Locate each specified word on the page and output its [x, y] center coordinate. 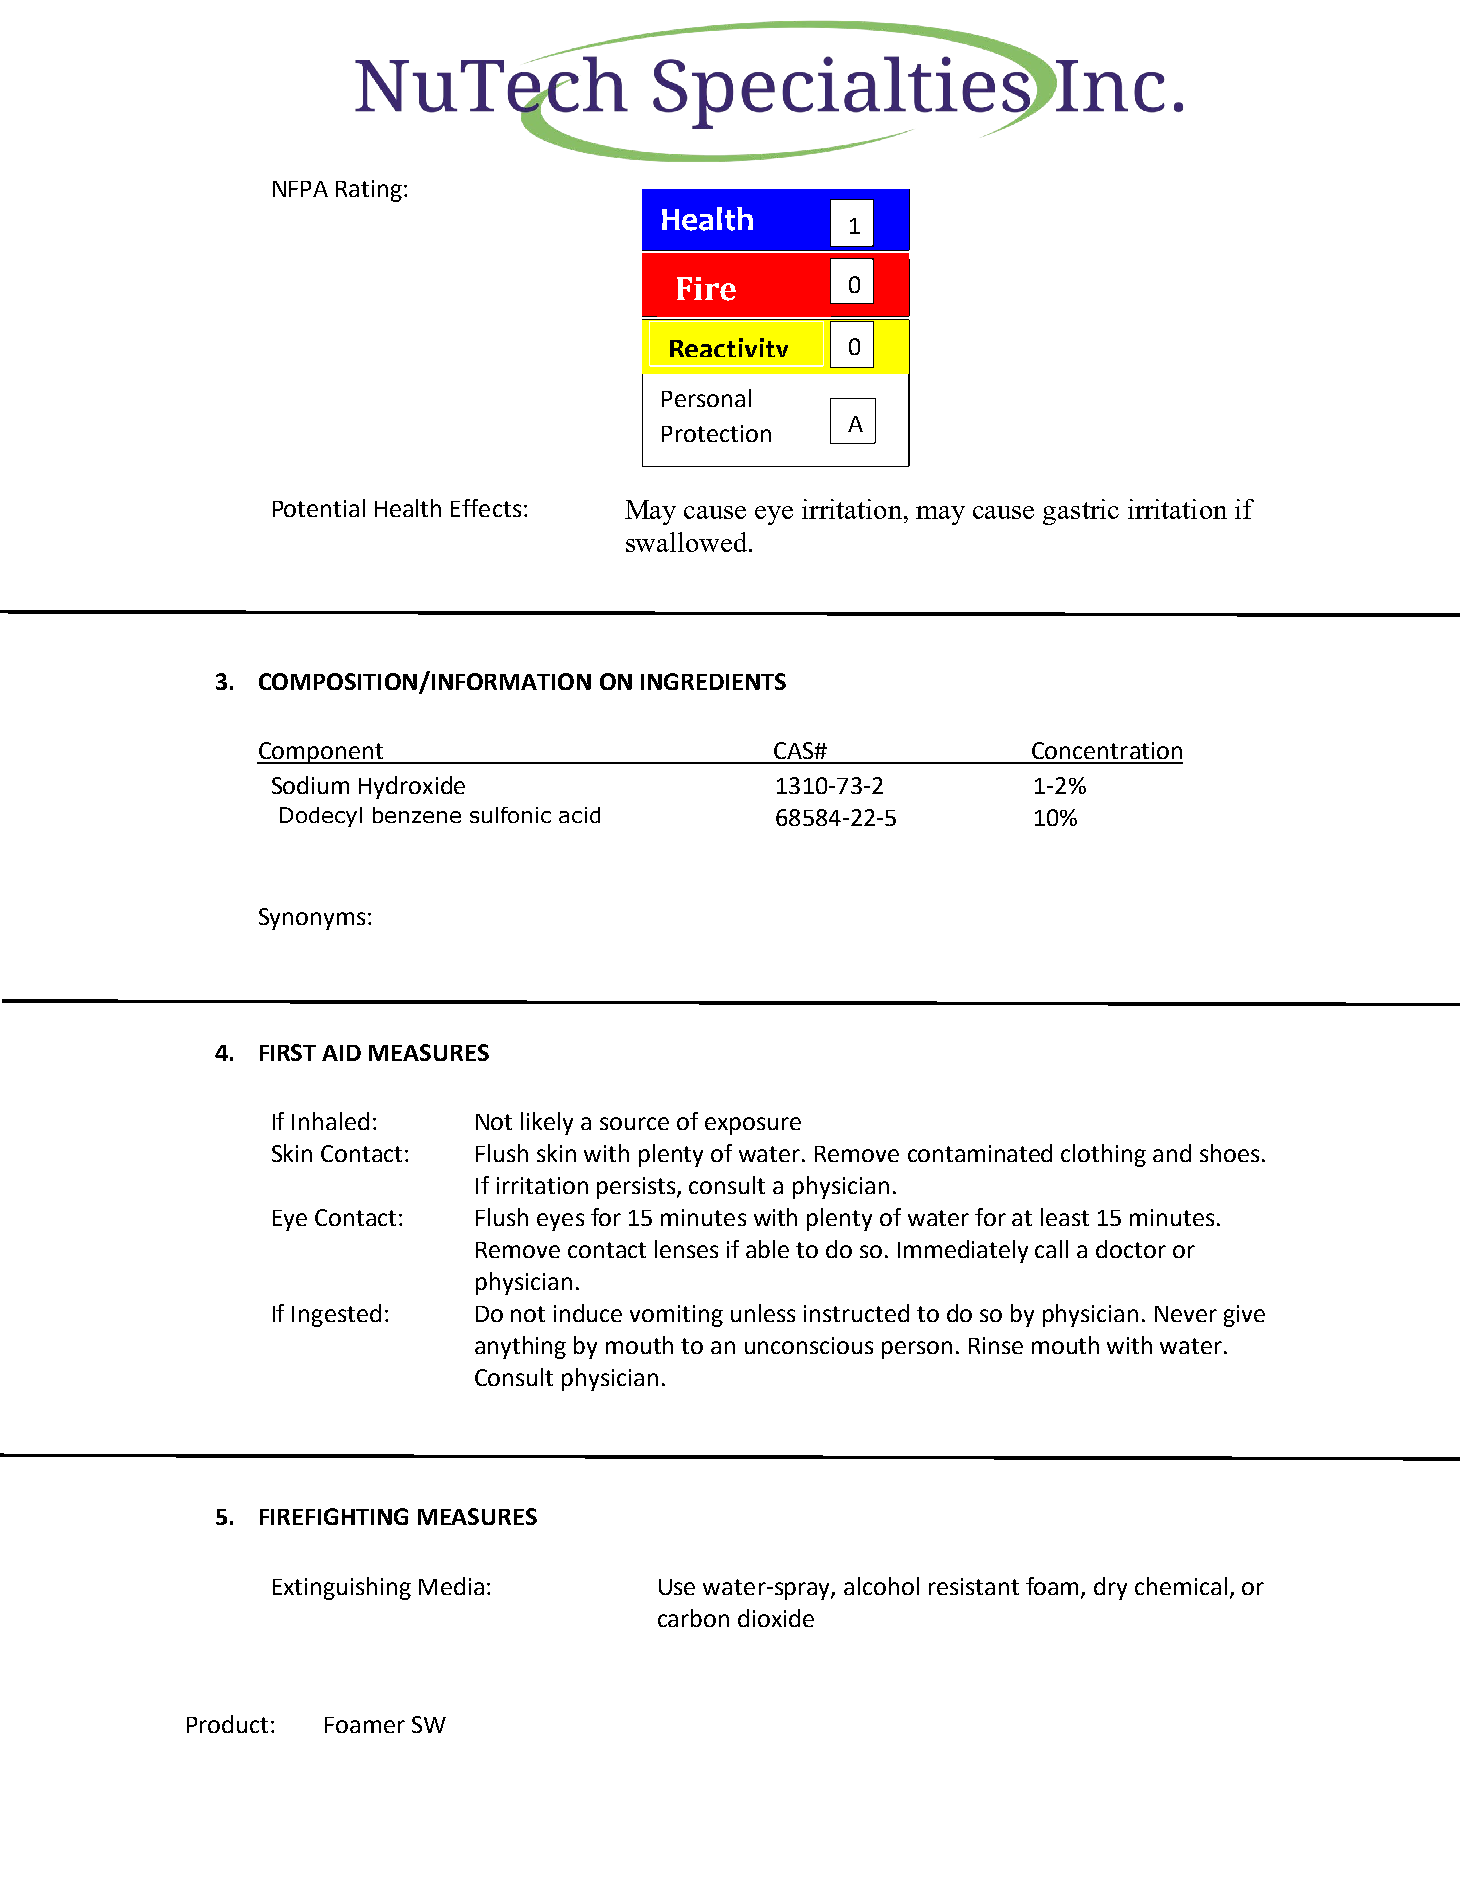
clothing [1103, 1155]
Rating [369, 191]
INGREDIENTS [713, 681]
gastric [1081, 512]
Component [321, 753]
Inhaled [330, 1121]
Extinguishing [342, 1588]
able [767, 1249]
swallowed [686, 542]
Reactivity [729, 352]
